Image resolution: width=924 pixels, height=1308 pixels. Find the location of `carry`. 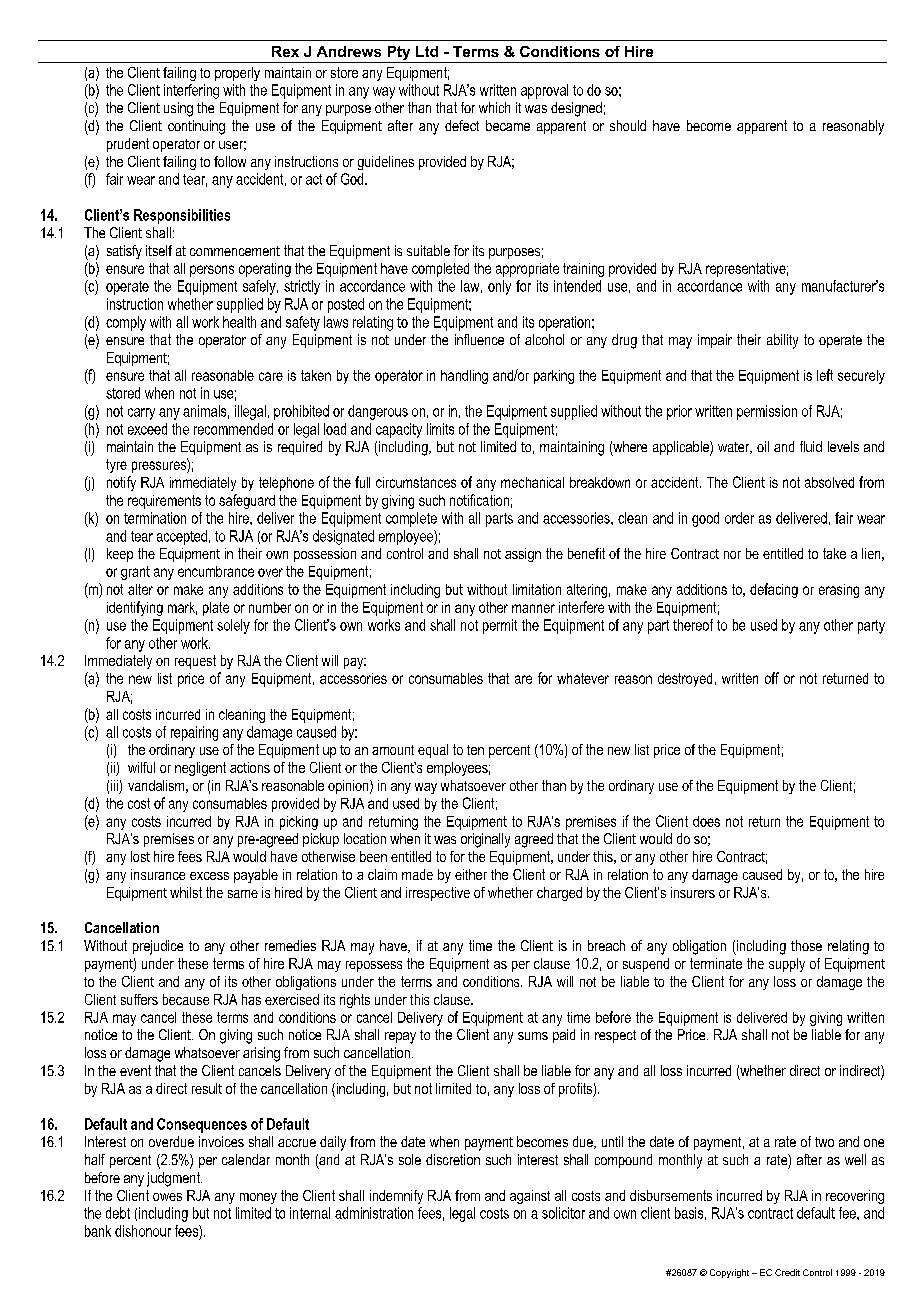

carry is located at coordinates (141, 414).
